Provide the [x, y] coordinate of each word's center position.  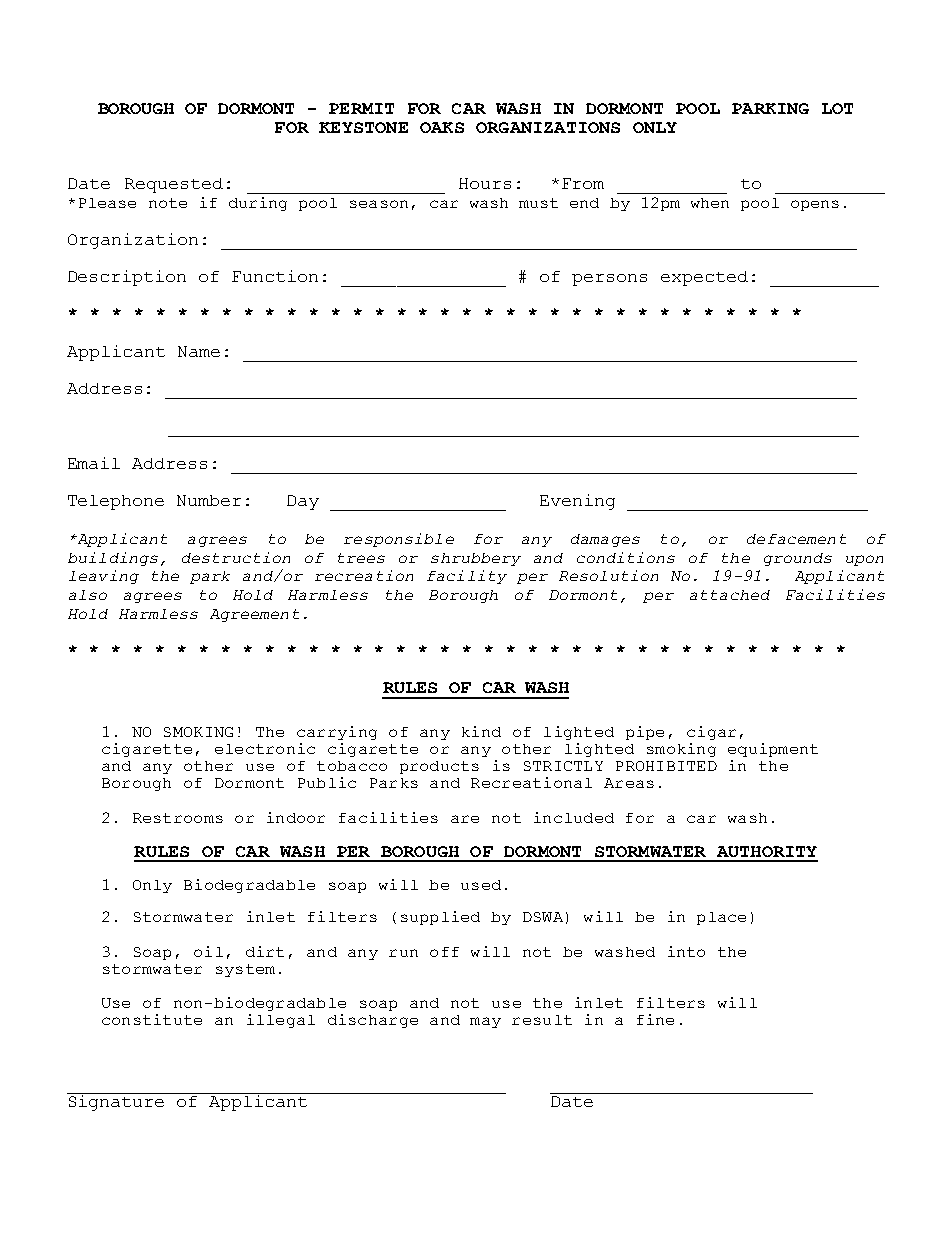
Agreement [254, 615]
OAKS [442, 127]
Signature [117, 1102]
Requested [174, 185]
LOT [837, 108]
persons [609, 280]
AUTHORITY [767, 851]
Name [199, 351]
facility [467, 577]
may [485, 1022]
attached [730, 595]
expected [704, 278]
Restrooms [178, 818]
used [481, 885]
